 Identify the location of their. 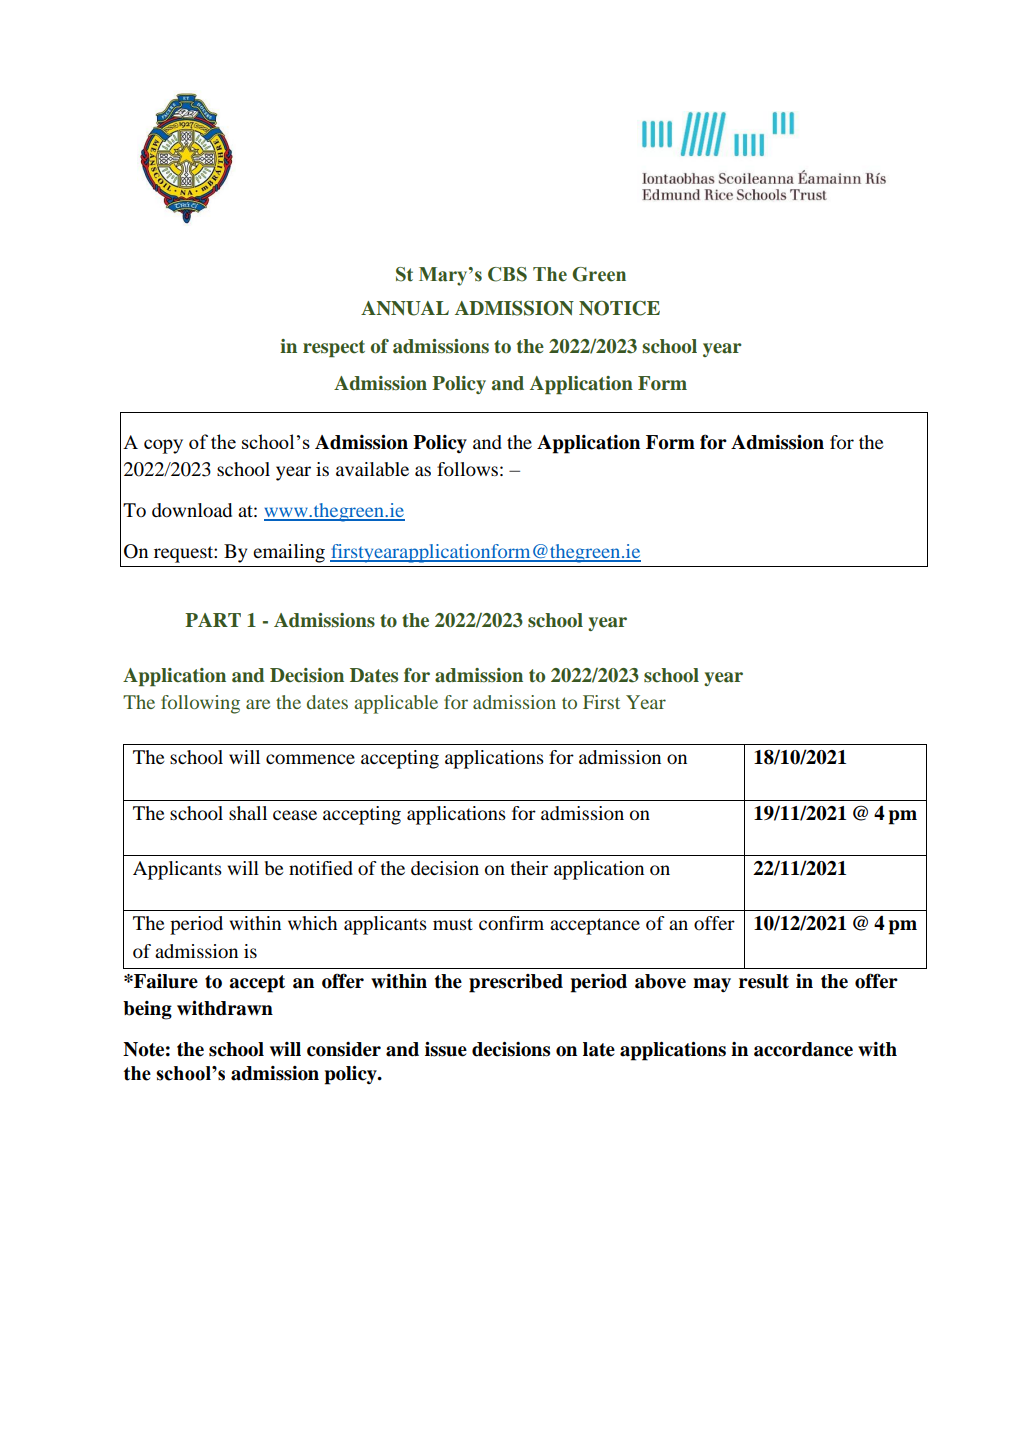
(529, 868).
